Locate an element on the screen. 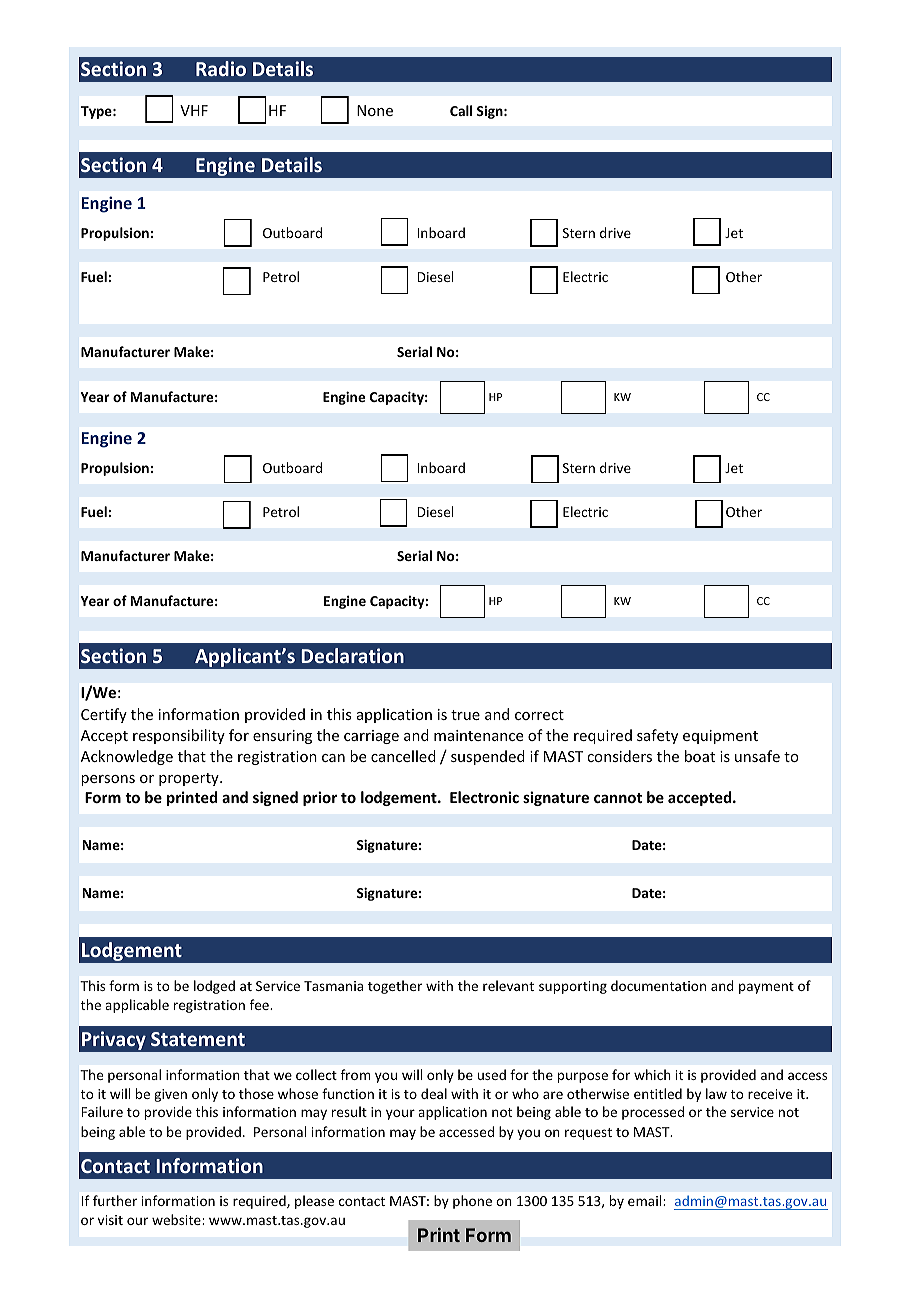 Image resolution: width=924 pixels, height=1308 pixels. Electronic is located at coordinates (484, 797).
